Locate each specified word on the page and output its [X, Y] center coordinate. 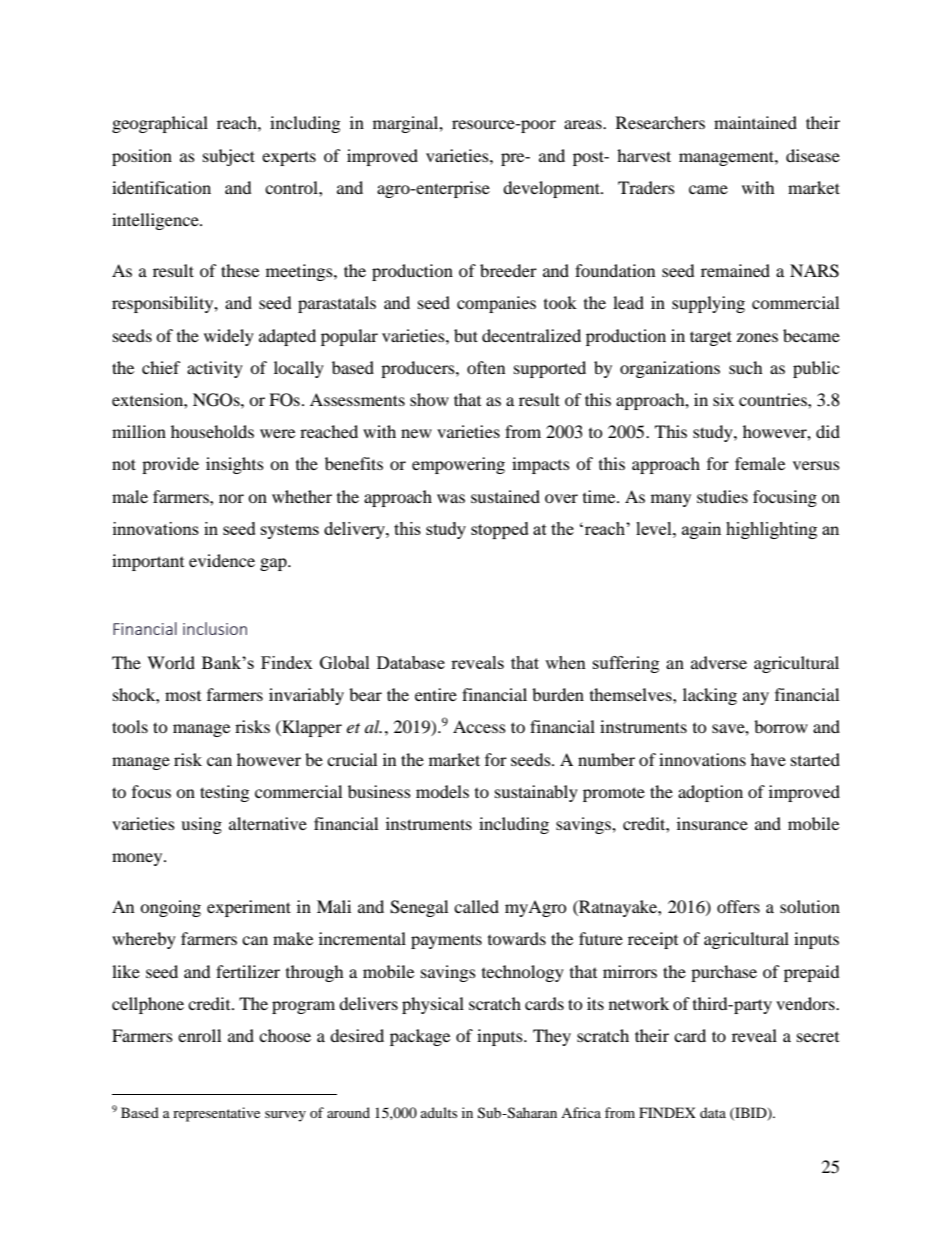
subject [229, 157]
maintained [755, 122]
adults [439, 1112]
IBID [751, 1113]
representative [216, 1114]
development [552, 189]
